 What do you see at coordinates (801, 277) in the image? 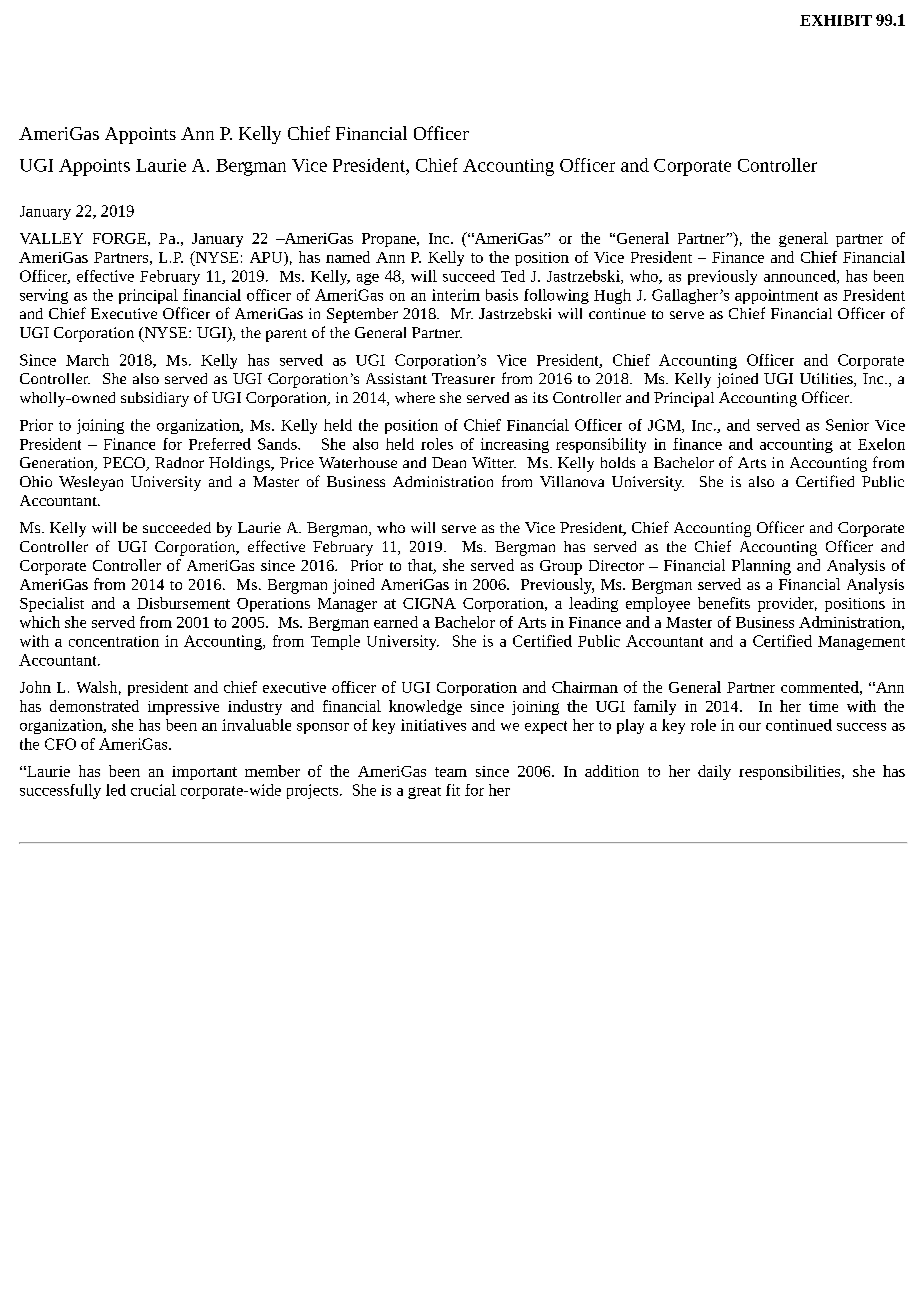
I see `announced` at bounding box center [801, 277].
